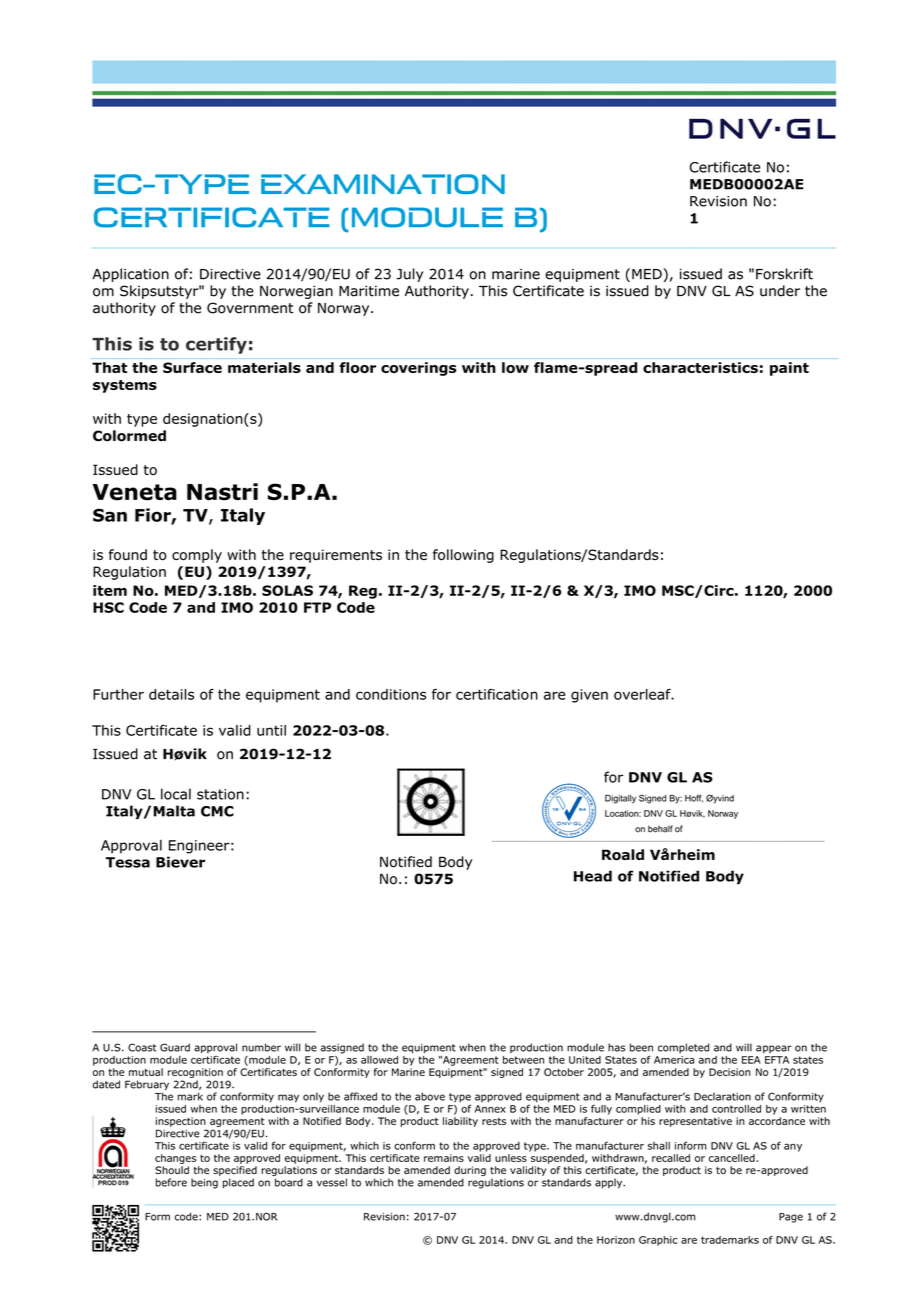 This image has height=1308, width=924. Describe the element at coordinates (409, 275) in the image. I see `July` at that location.
